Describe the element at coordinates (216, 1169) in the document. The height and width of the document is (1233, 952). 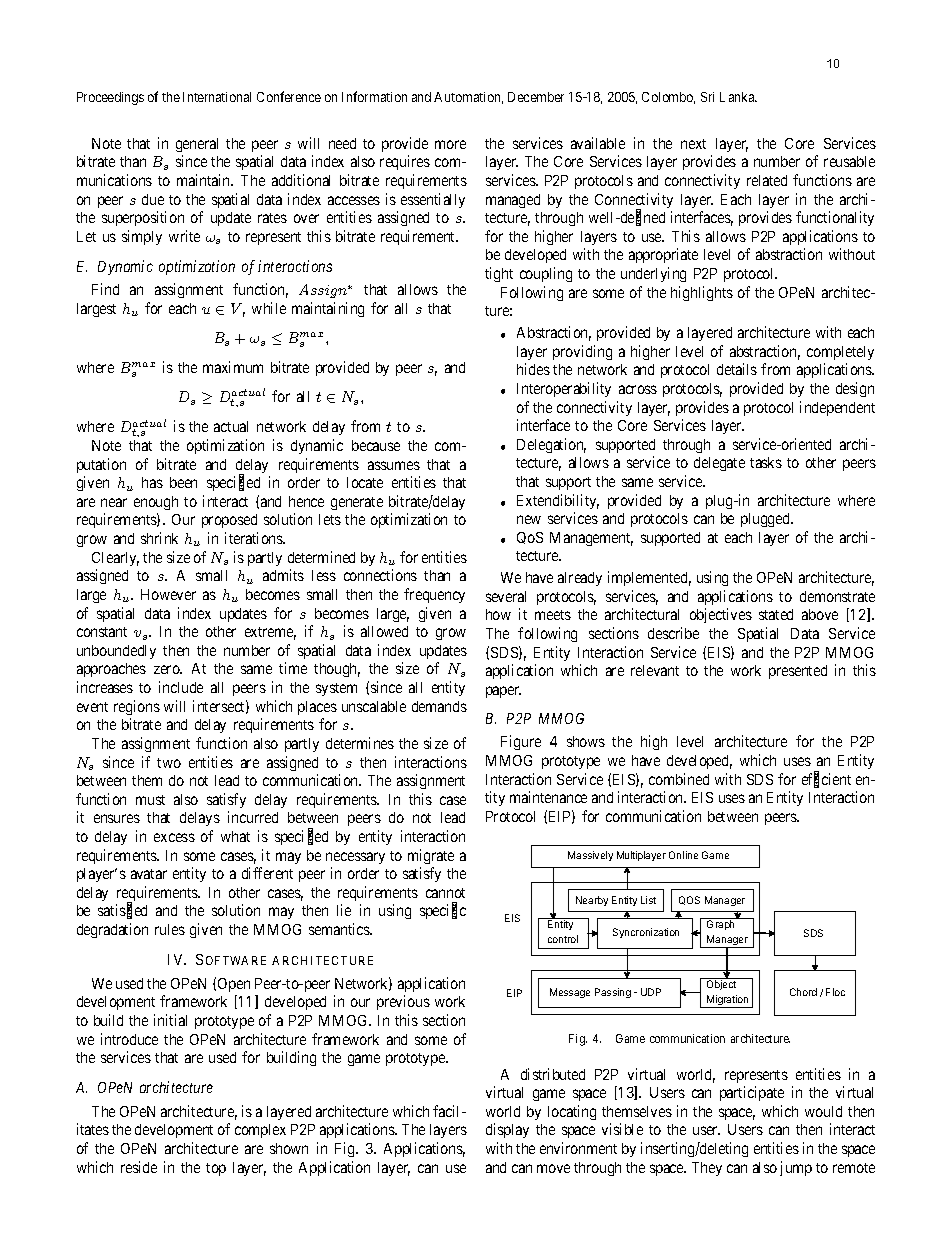
I see `top` at that location.
